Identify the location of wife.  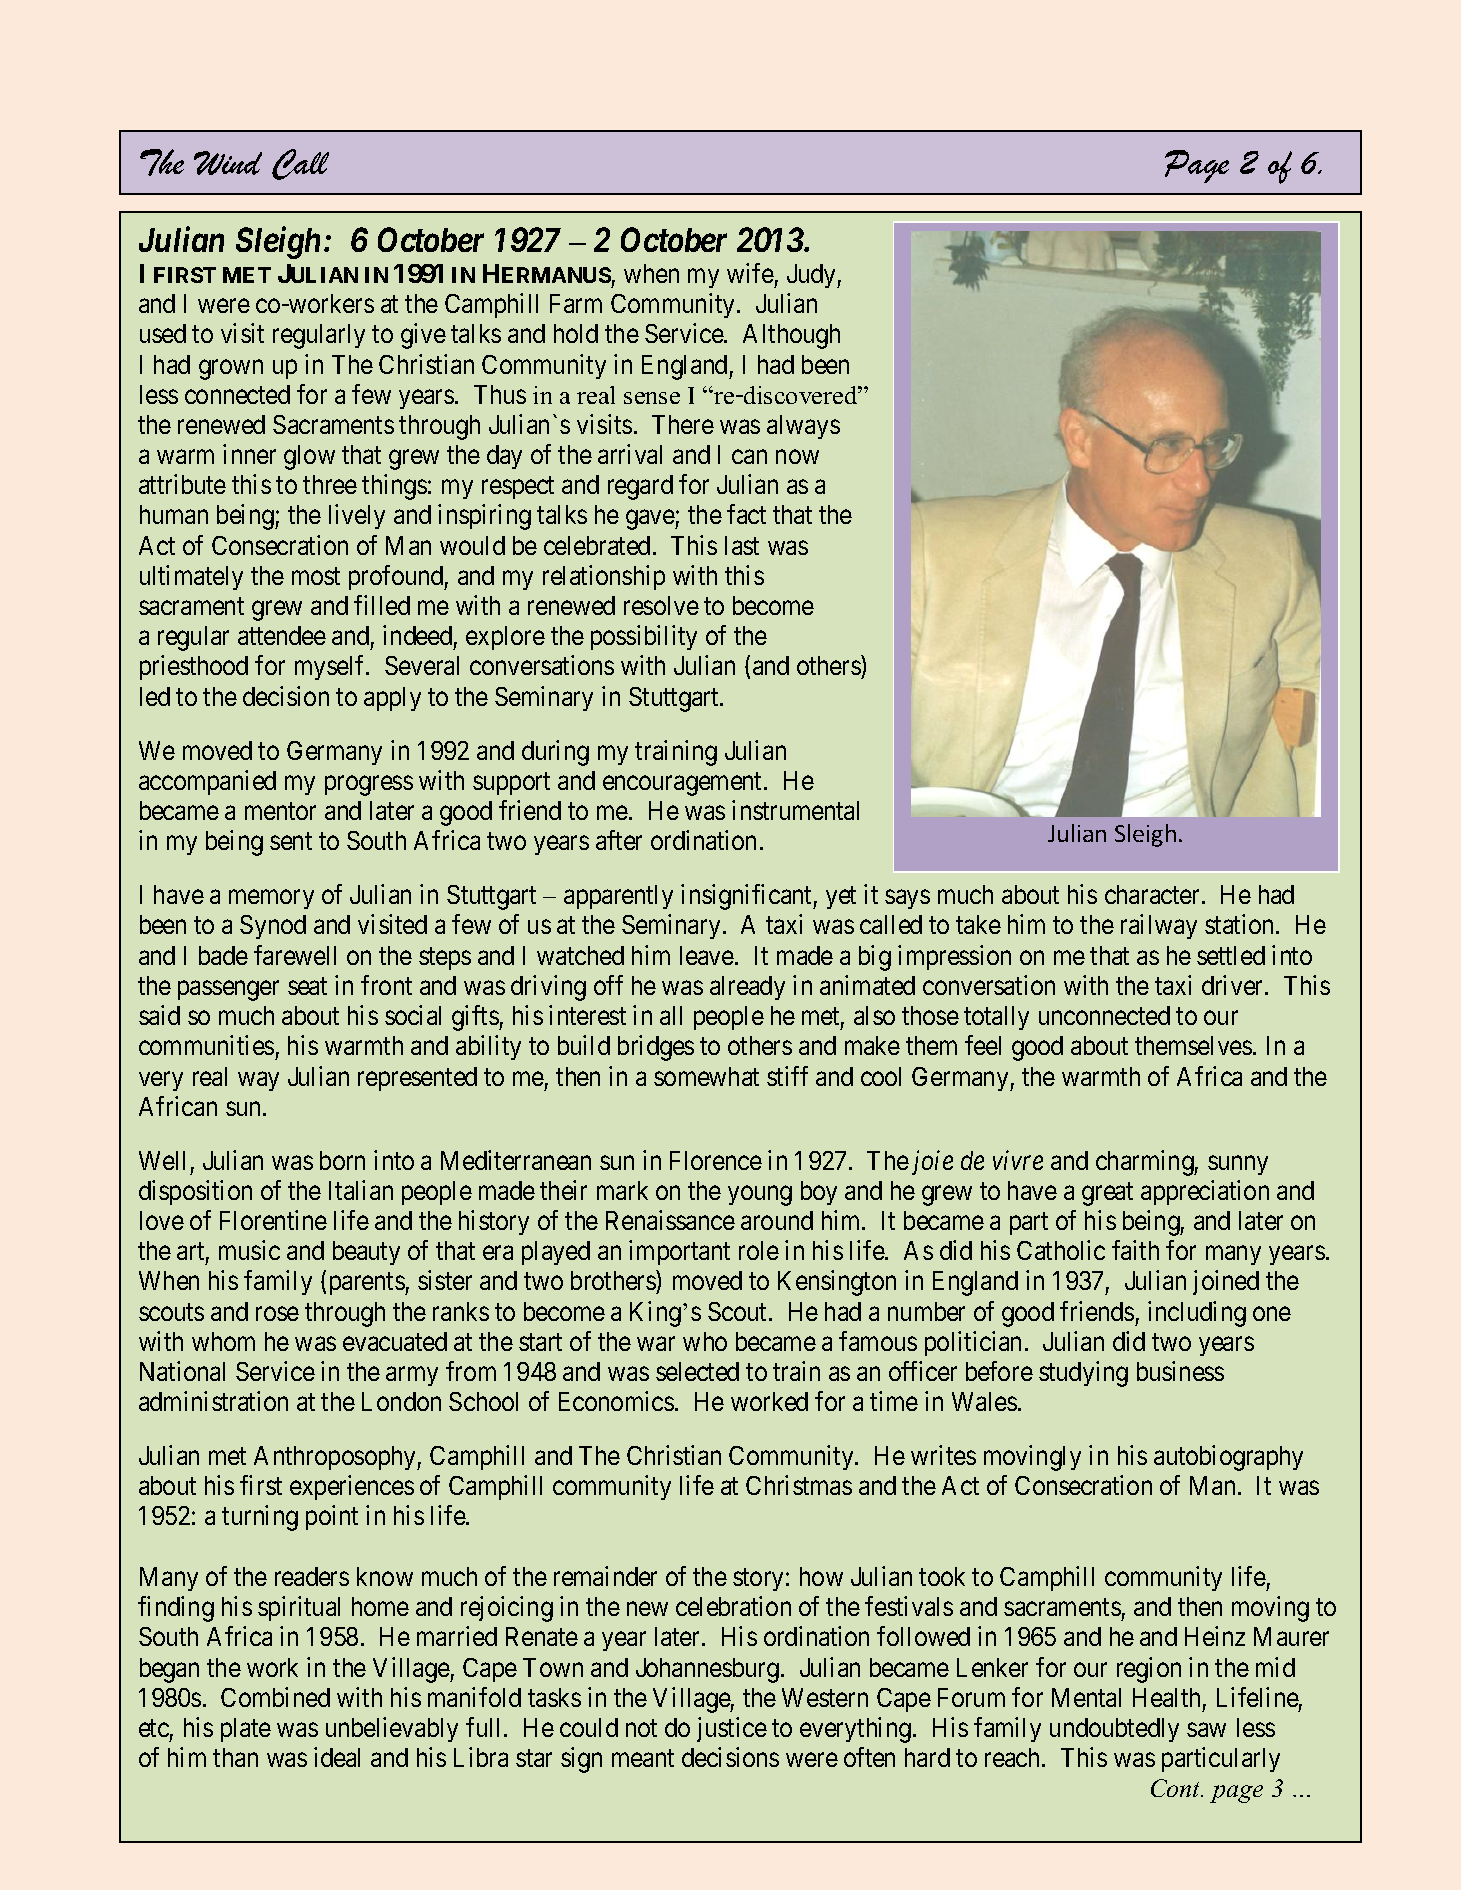
(750, 273).
